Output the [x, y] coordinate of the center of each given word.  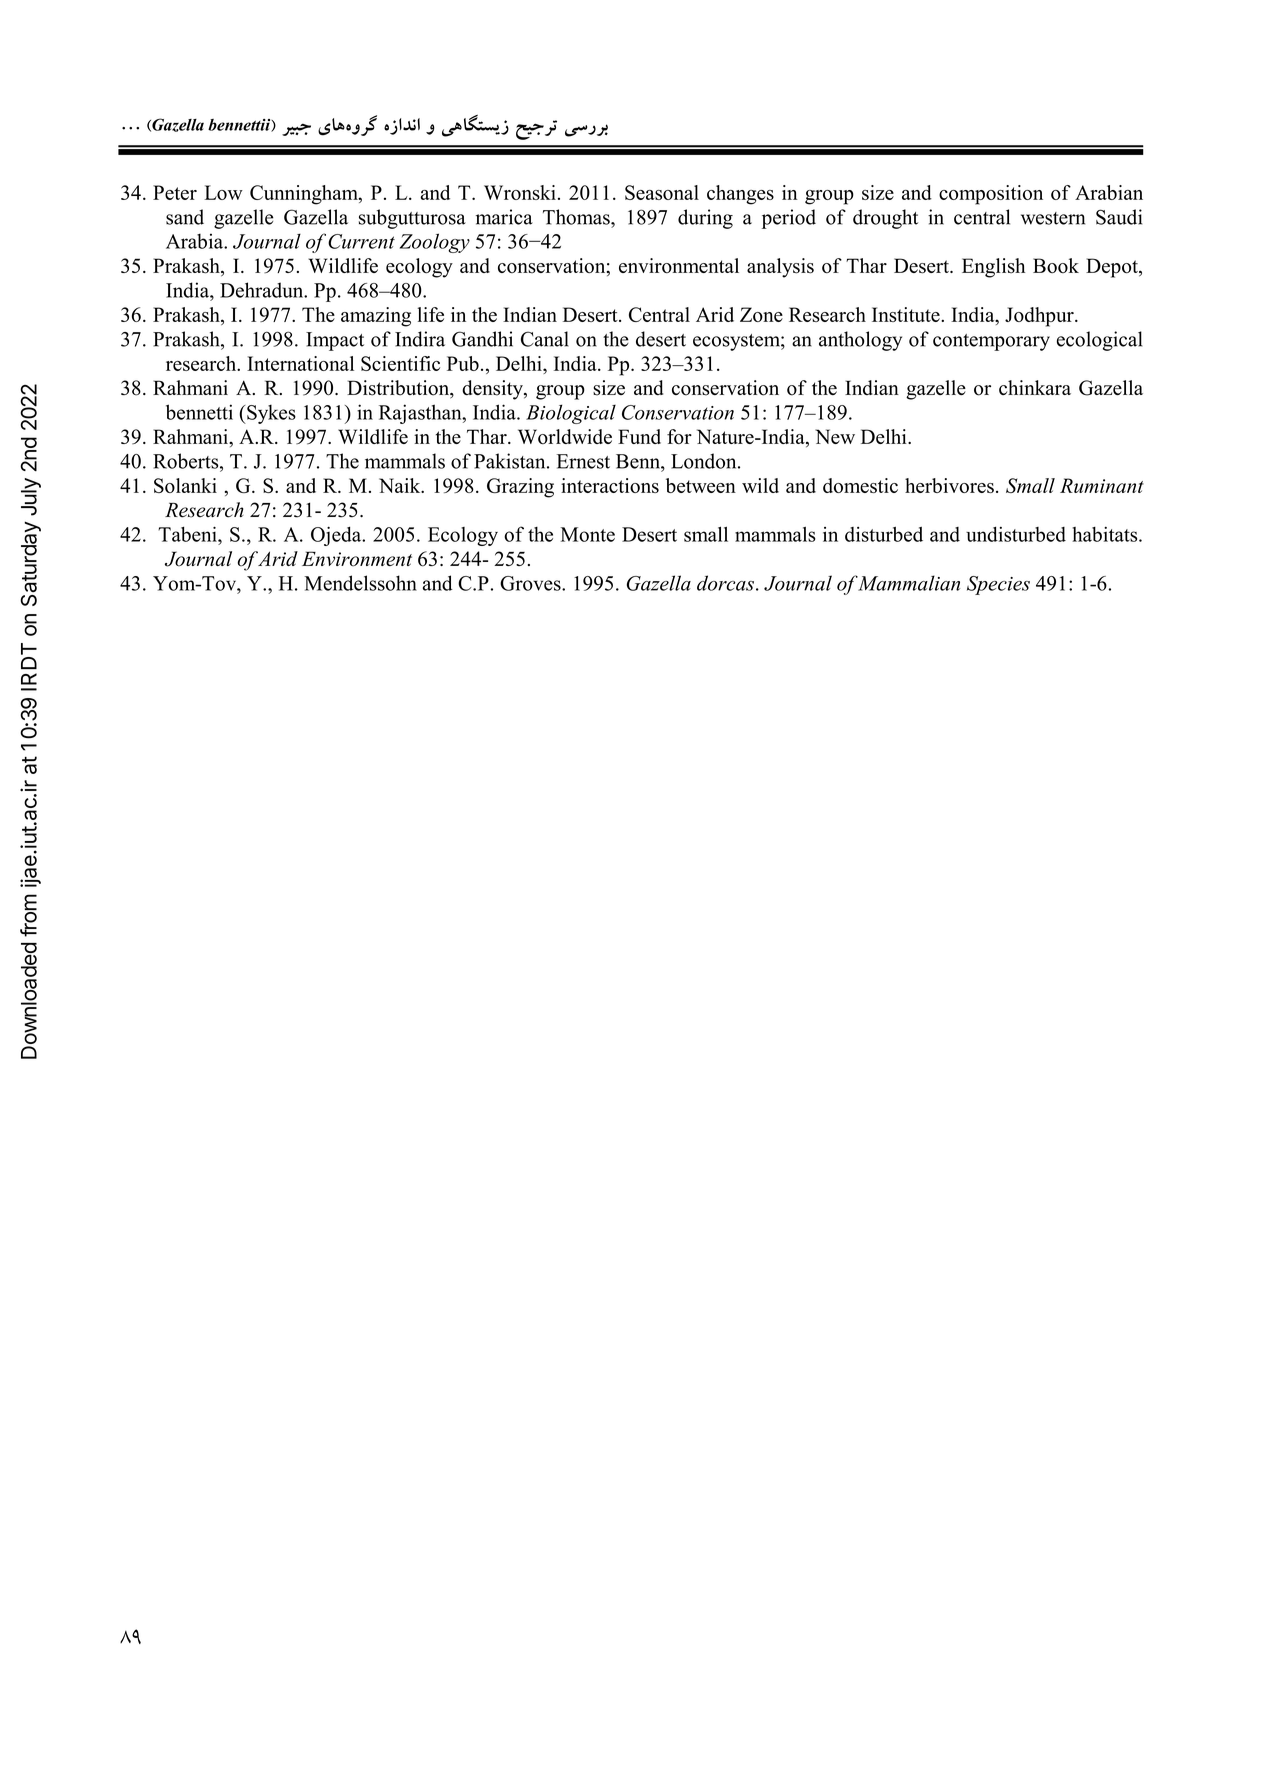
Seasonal [662, 192]
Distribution [399, 389]
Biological [571, 414]
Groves [531, 583]
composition [991, 195]
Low [223, 192]
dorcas [725, 583]
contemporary [991, 342]
